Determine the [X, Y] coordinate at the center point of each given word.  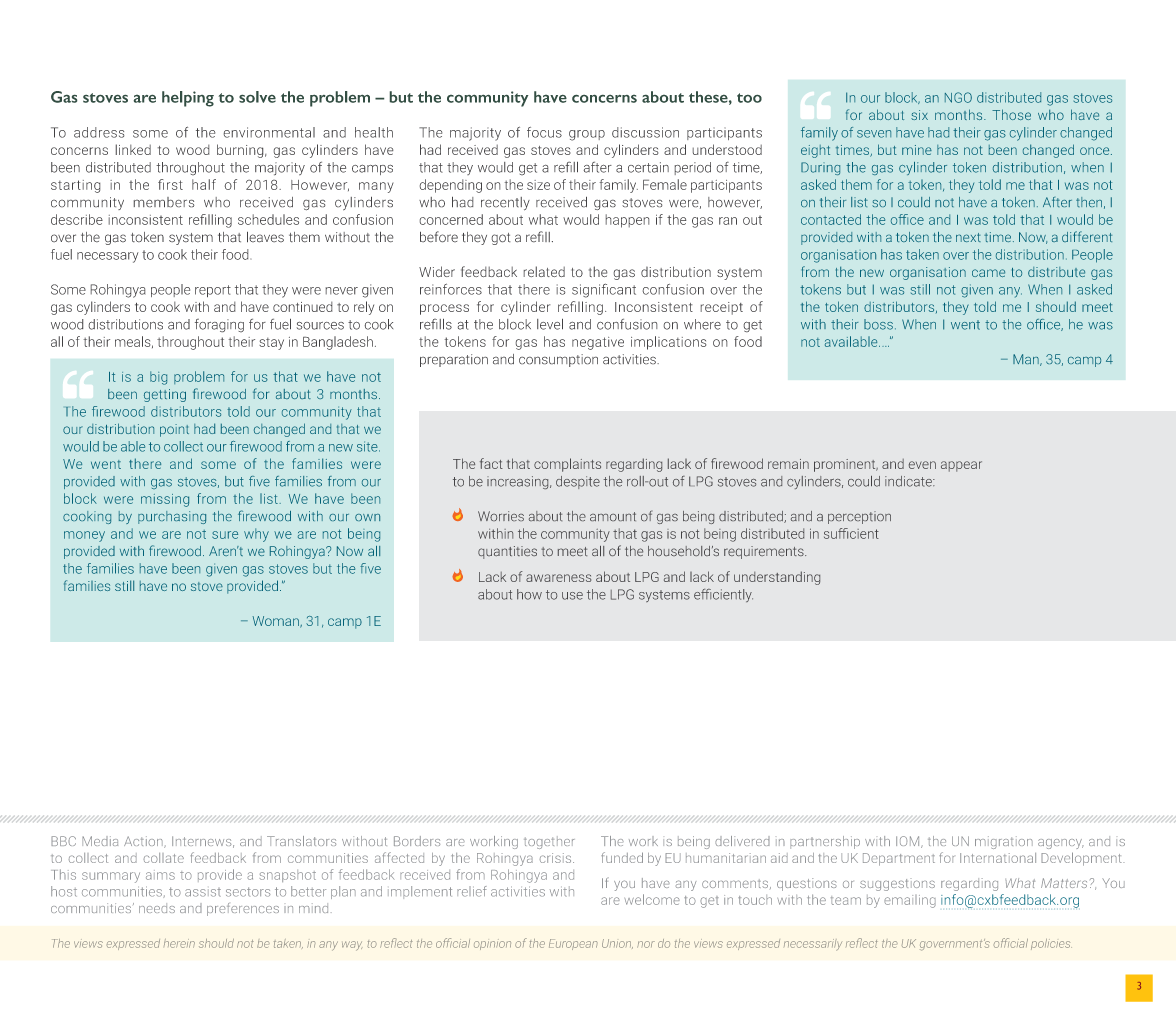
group [587, 135]
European [573, 944]
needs [157, 908]
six [919, 115]
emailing [910, 901]
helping [188, 99]
